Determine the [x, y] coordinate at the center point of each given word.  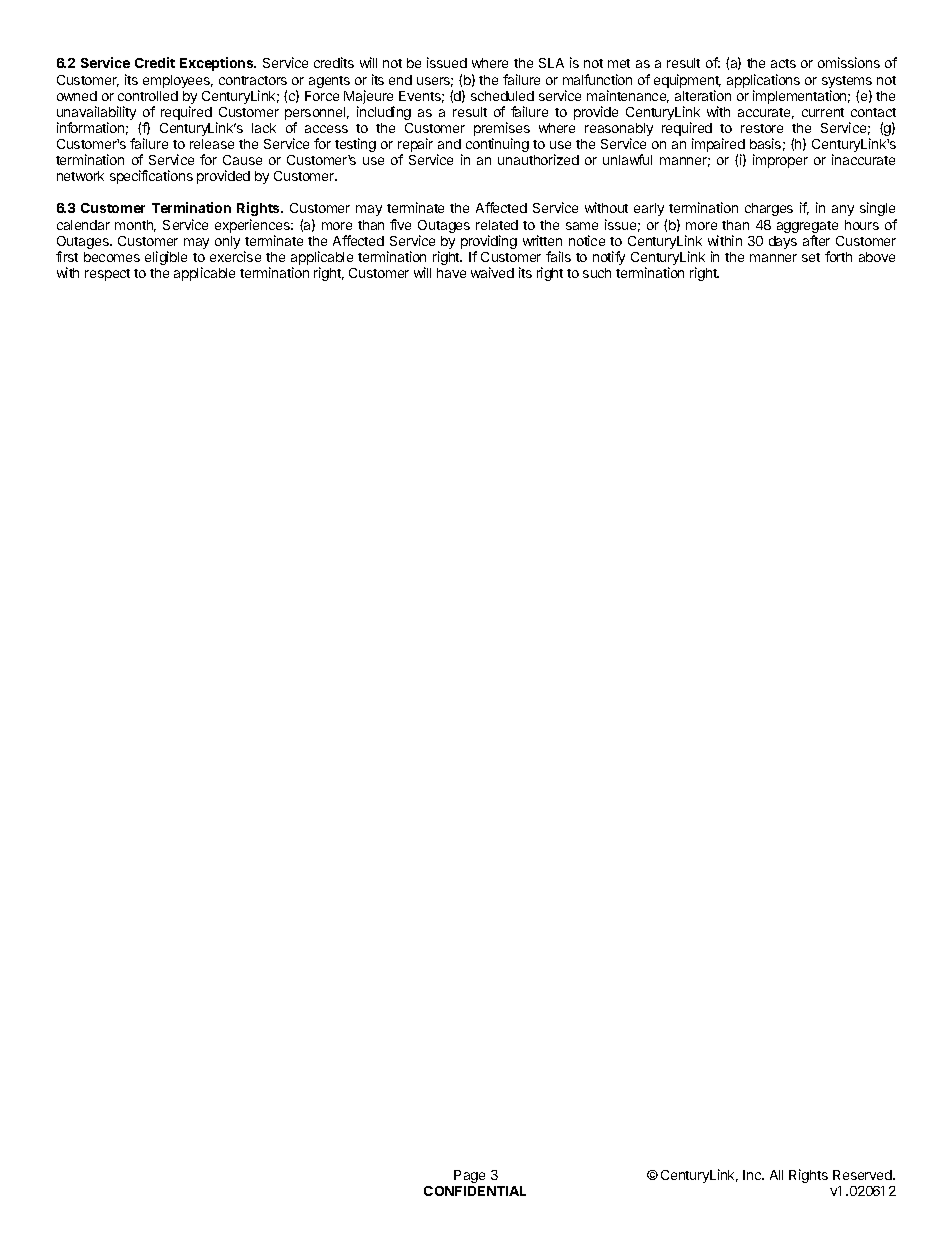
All [776, 1175]
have [451, 273]
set [811, 257]
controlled [148, 96]
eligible [166, 258]
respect [107, 275]
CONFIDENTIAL [475, 1191]
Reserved [863, 1175]
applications [763, 82]
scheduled [502, 96]
